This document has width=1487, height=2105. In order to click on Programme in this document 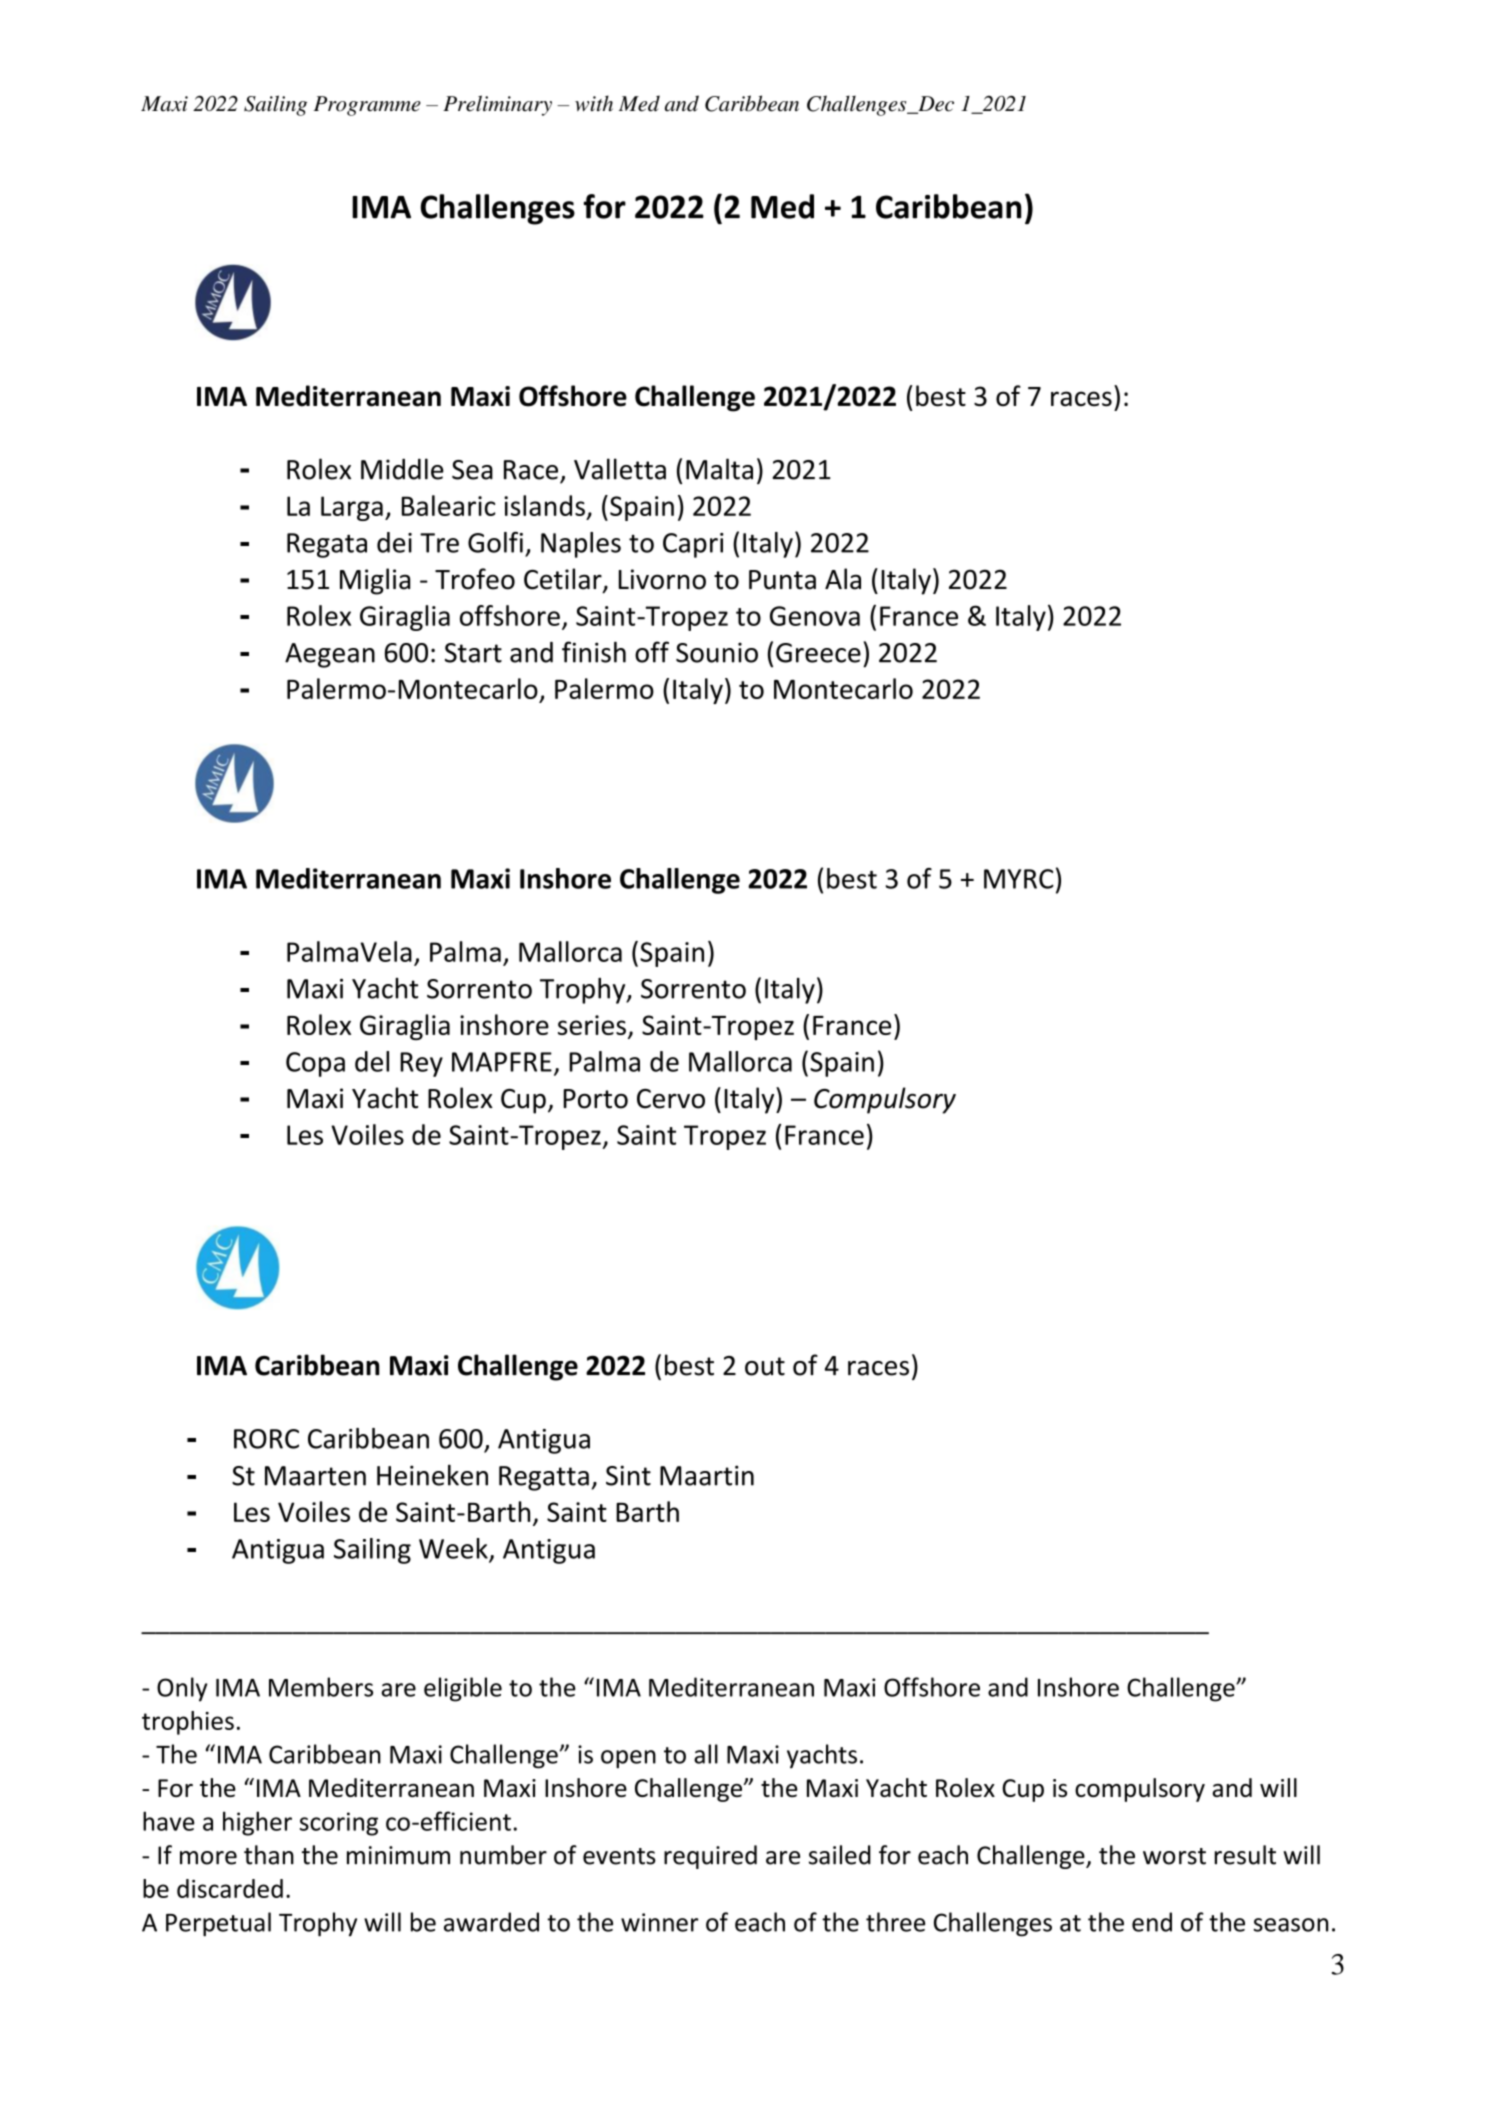, I will do `click(367, 106)`.
